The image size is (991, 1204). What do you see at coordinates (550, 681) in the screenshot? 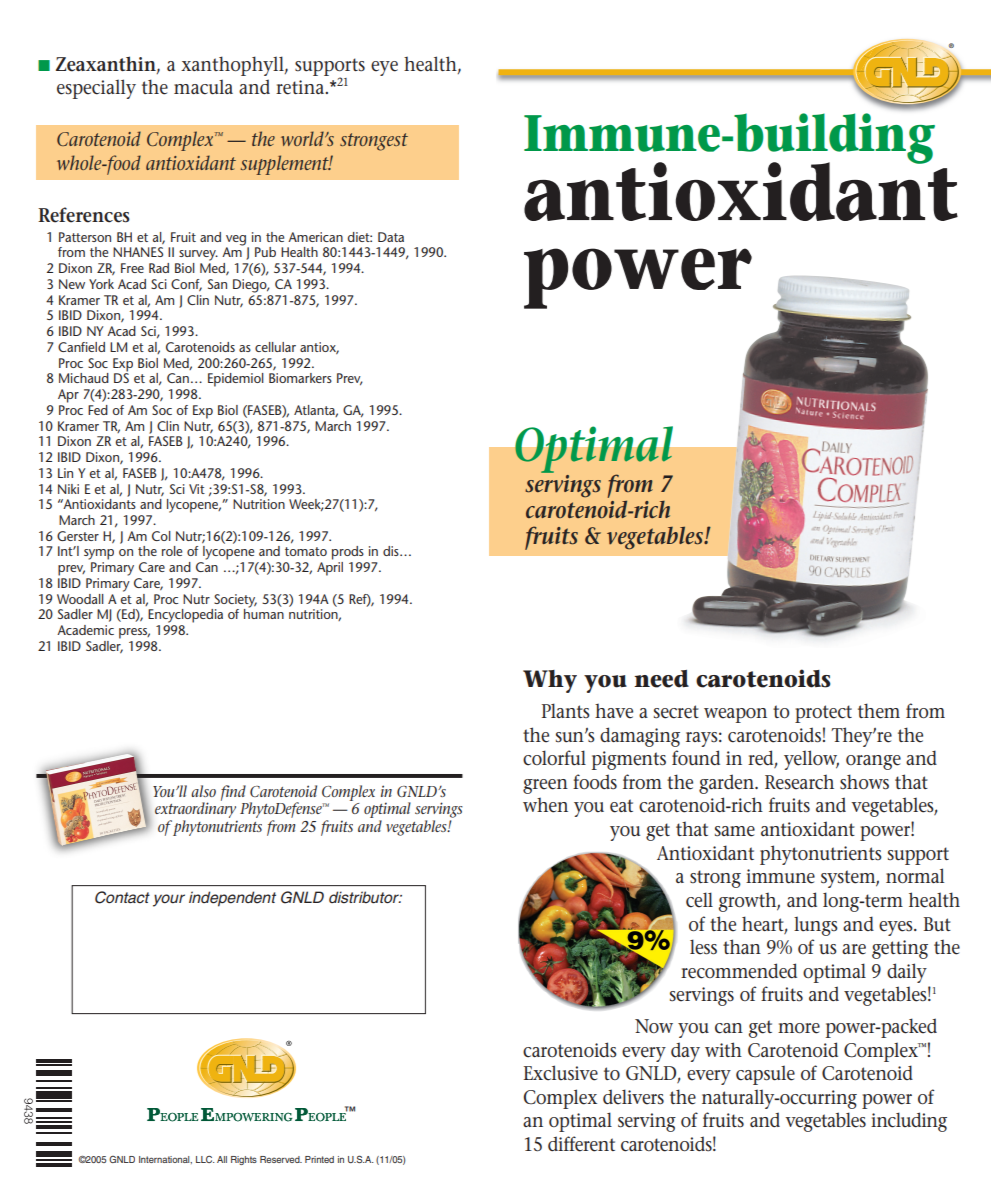
I see `Why` at bounding box center [550, 681].
